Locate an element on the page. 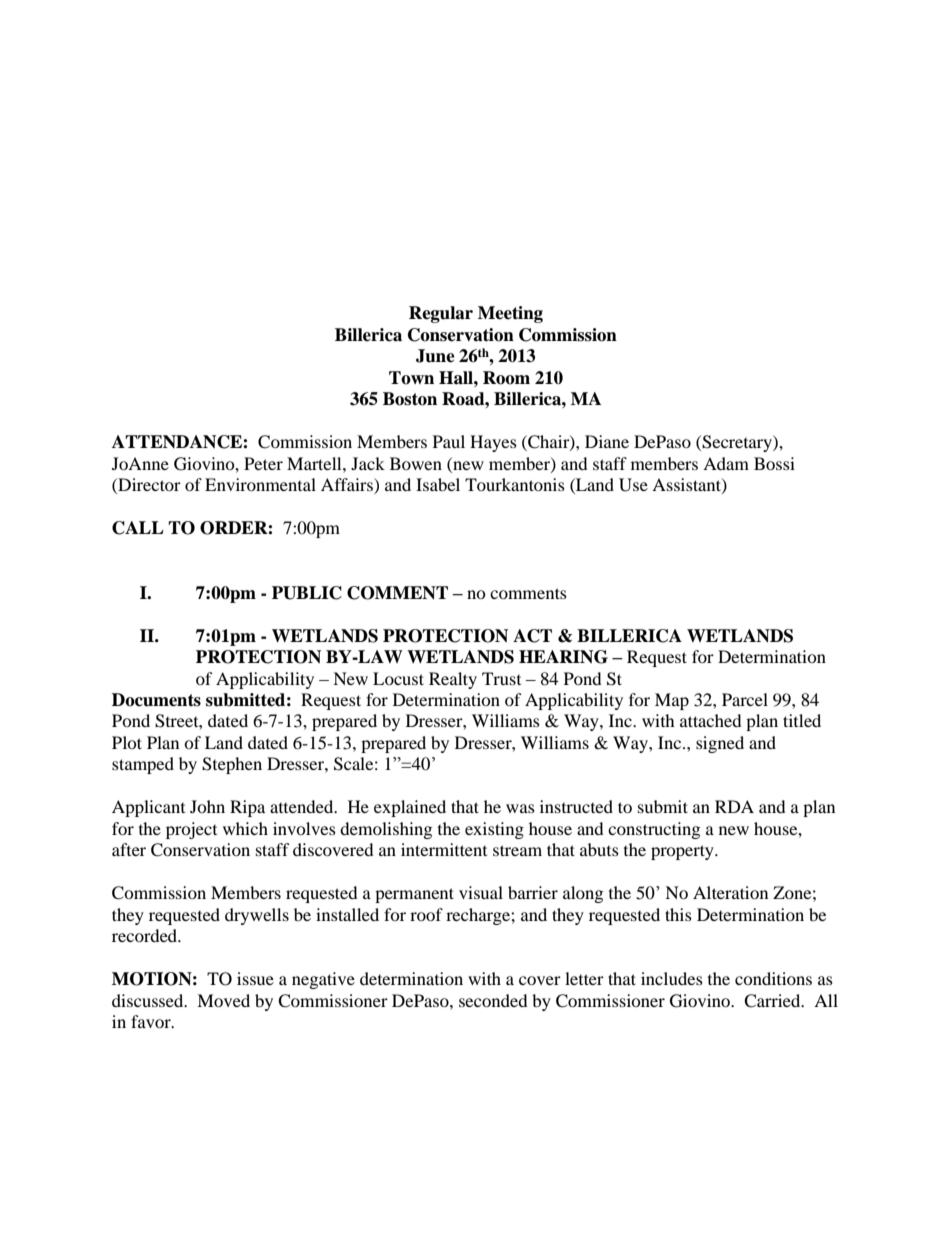 Image resolution: width=952 pixels, height=1233 pixels. Peter is located at coordinates (263, 463).
